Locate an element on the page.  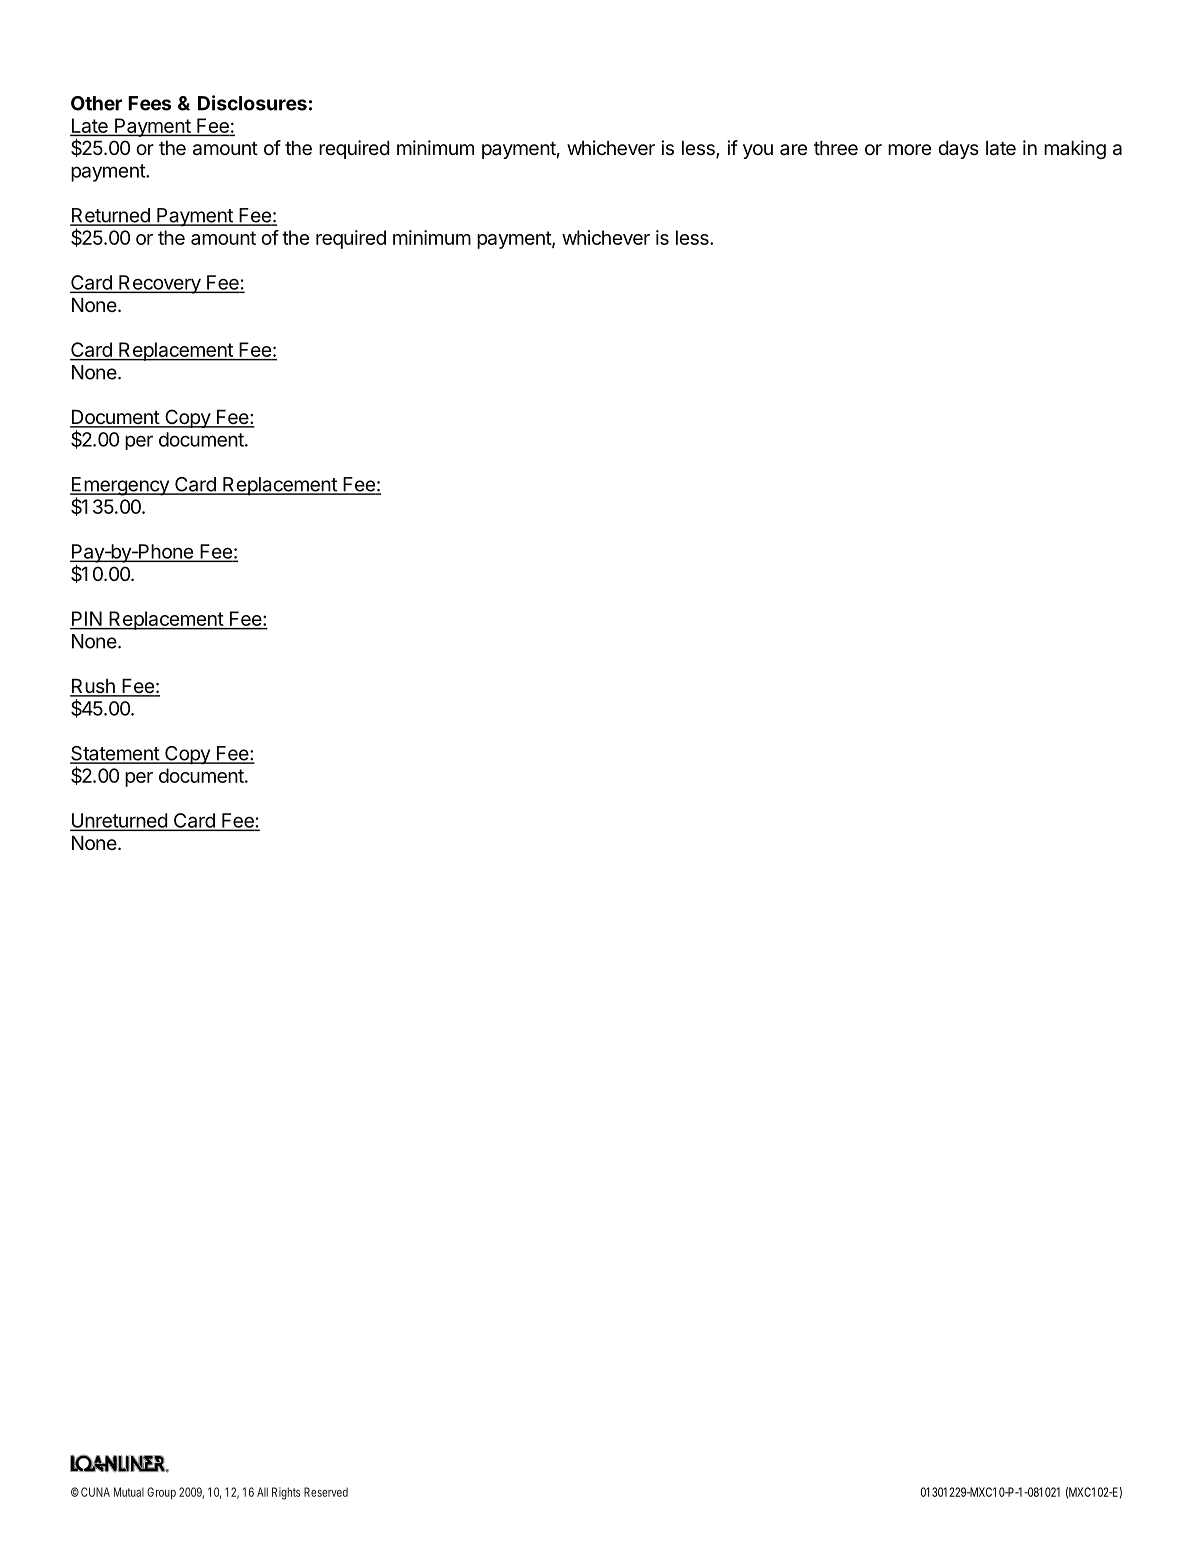
Recovery is located at coordinates (159, 284).
